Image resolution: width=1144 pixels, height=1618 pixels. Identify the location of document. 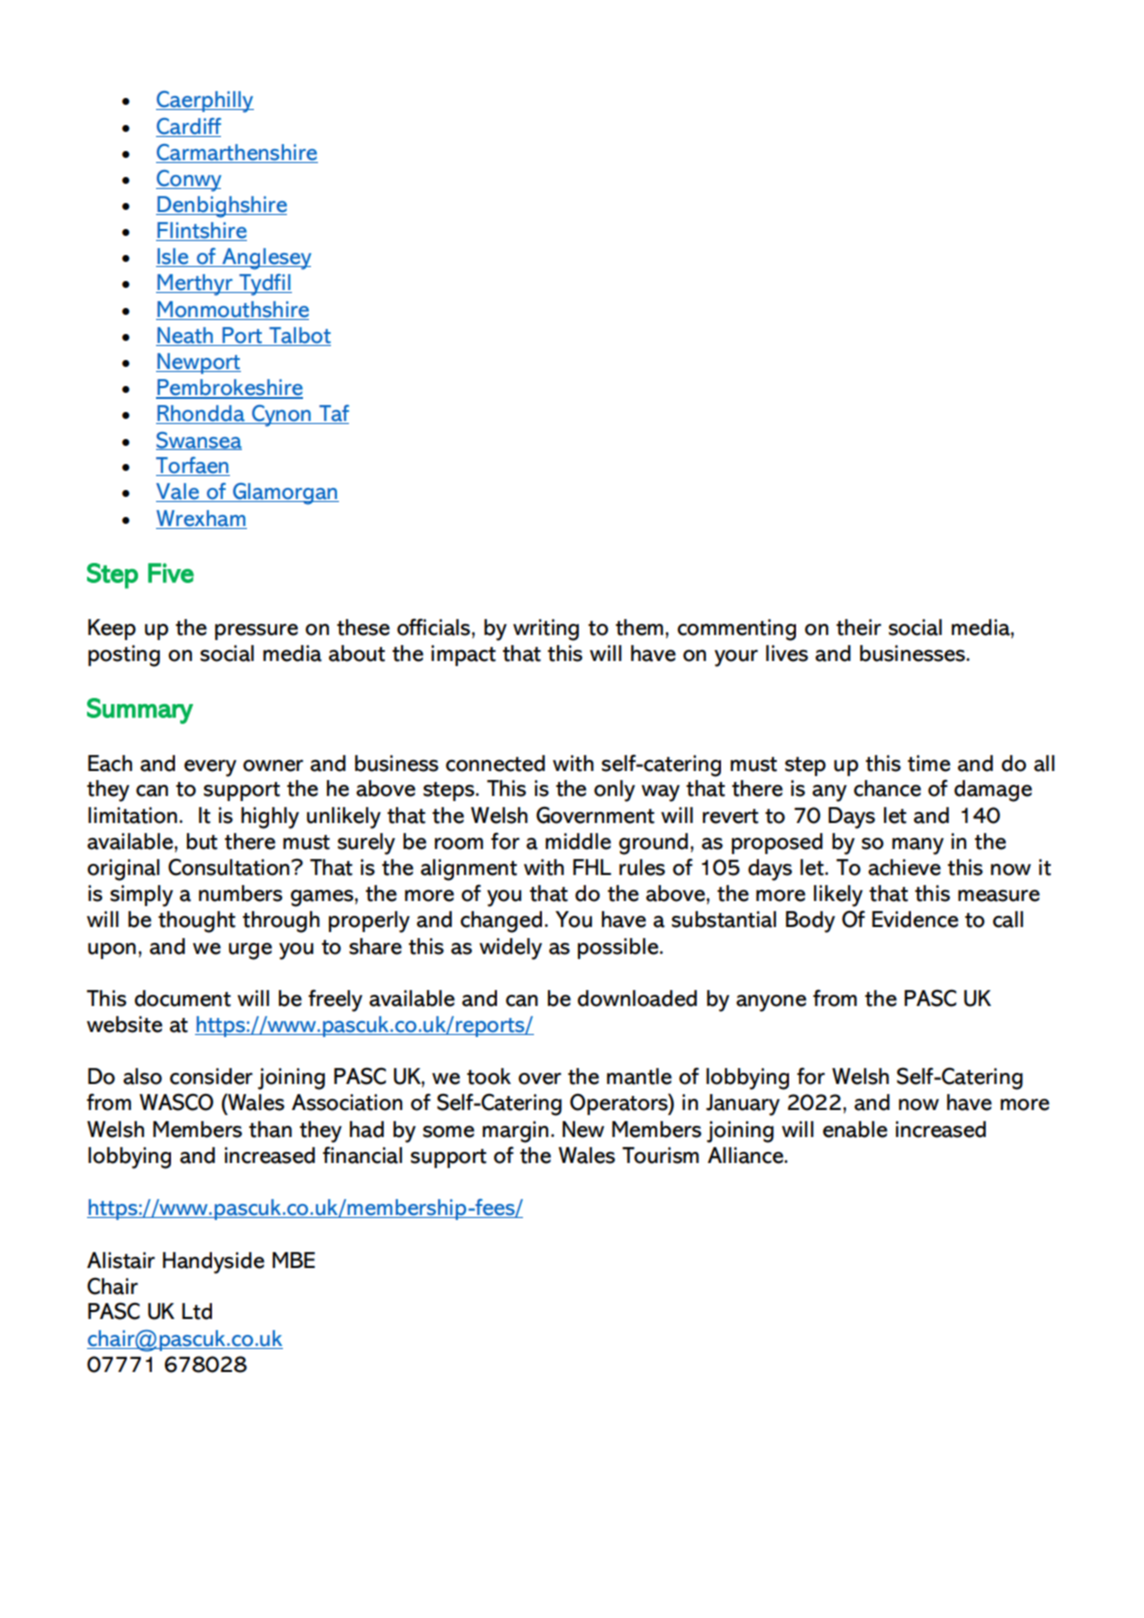
(182, 998).
